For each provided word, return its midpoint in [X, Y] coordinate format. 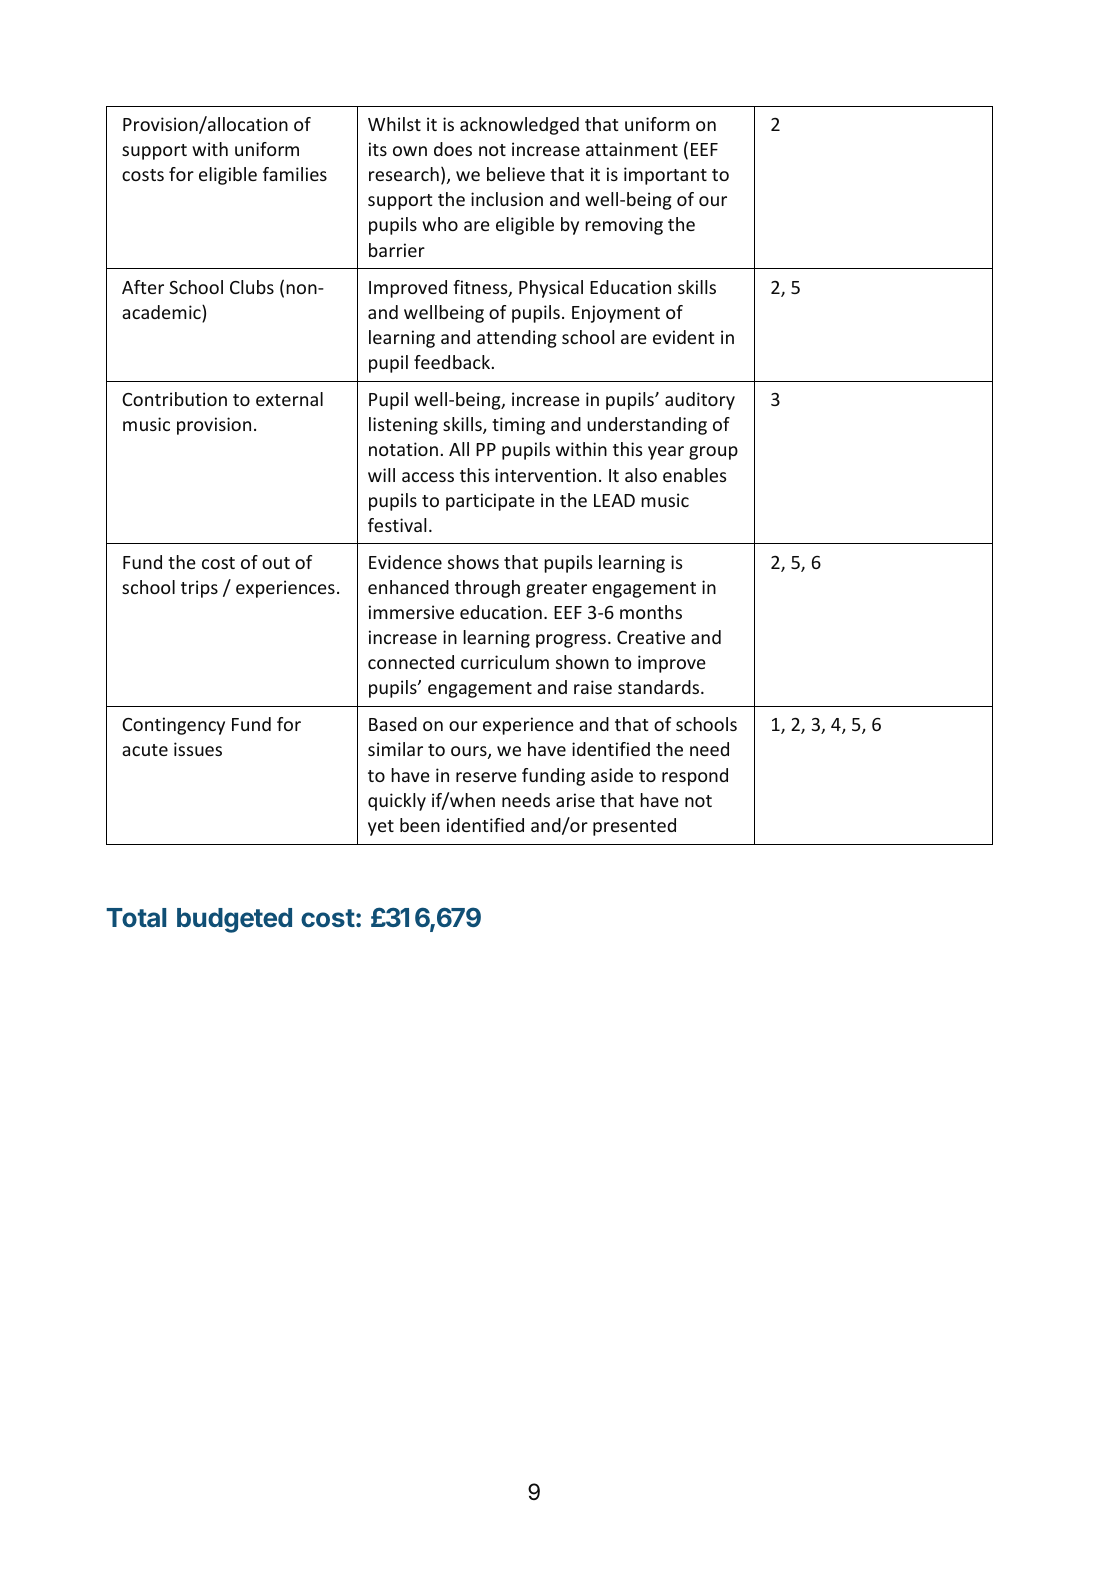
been [420, 825]
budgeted [234, 920]
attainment [632, 149]
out [276, 563]
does [453, 149]
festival [397, 525]
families [295, 174]
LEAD [614, 500]
